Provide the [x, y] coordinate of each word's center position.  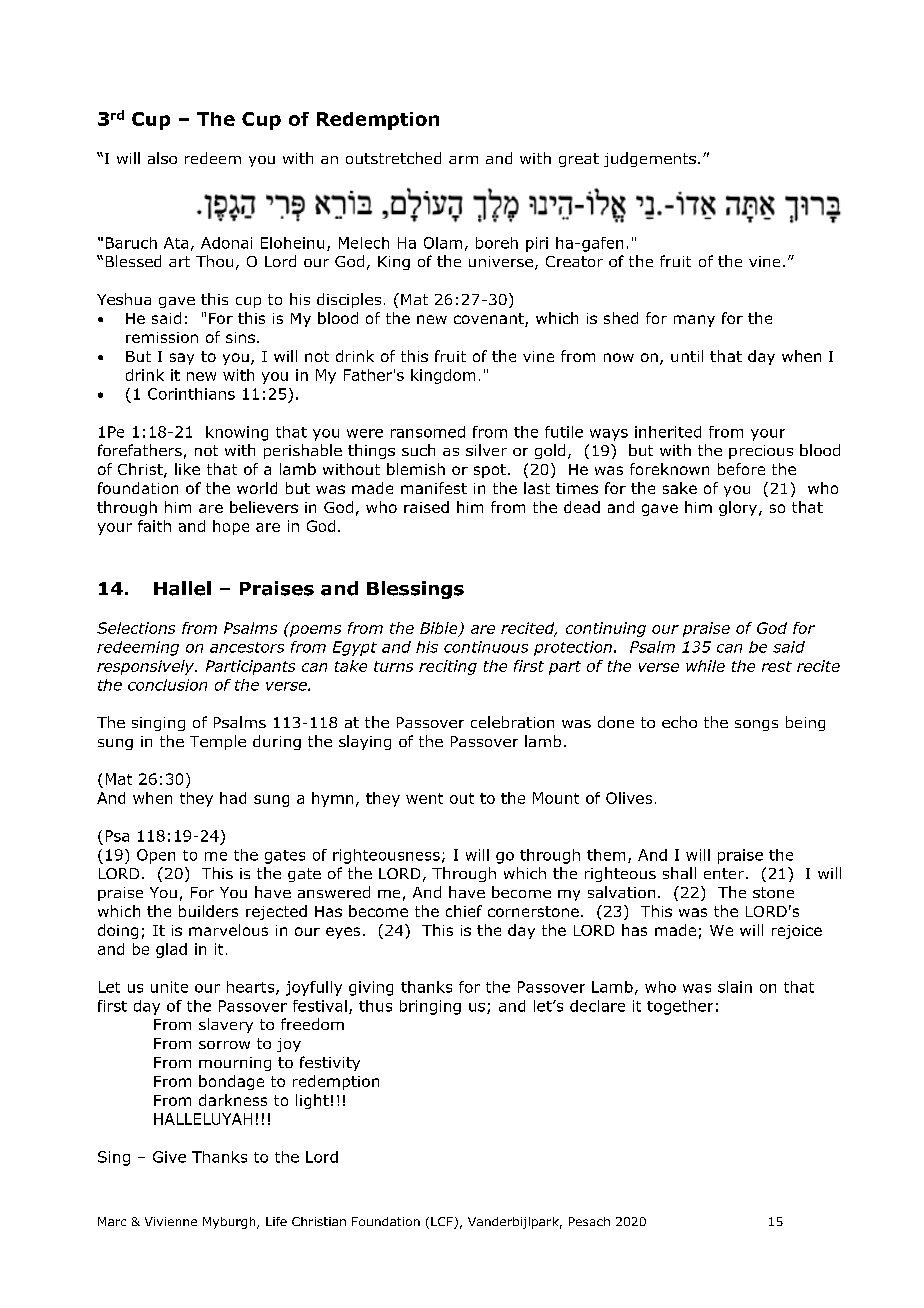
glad [171, 950]
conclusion [167, 685]
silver [486, 450]
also [162, 158]
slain [735, 987]
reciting [448, 667]
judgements [650, 159]
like [187, 469]
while [705, 666]
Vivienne [171, 1221]
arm [463, 160]
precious [761, 452]
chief [464, 911]
